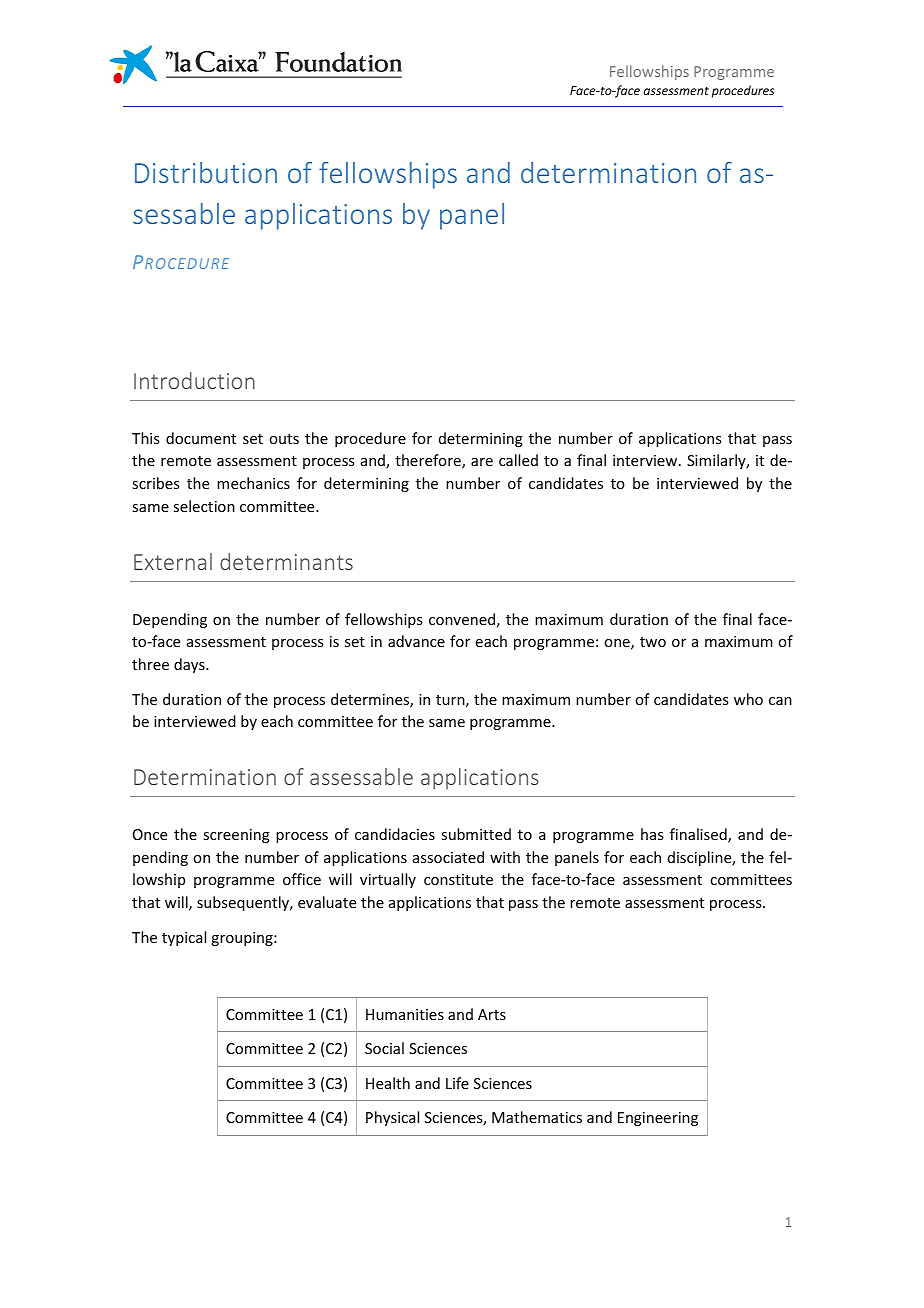 Image resolution: width=924 pixels, height=1308 pixels. Describe the element at coordinates (206, 172) in the screenshot. I see `Distribution` at that location.
